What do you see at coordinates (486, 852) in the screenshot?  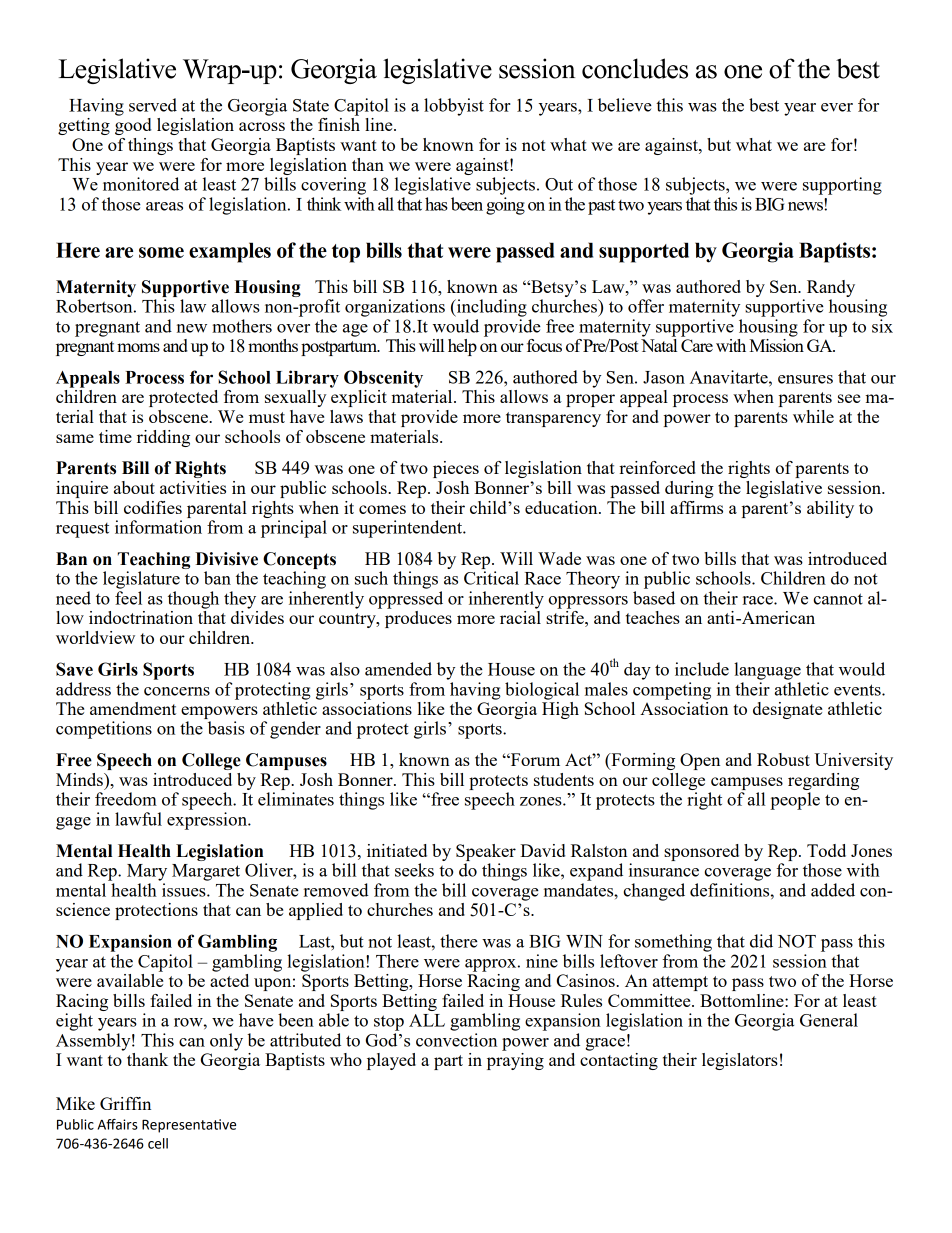 I see `Speaker` at bounding box center [486, 852].
